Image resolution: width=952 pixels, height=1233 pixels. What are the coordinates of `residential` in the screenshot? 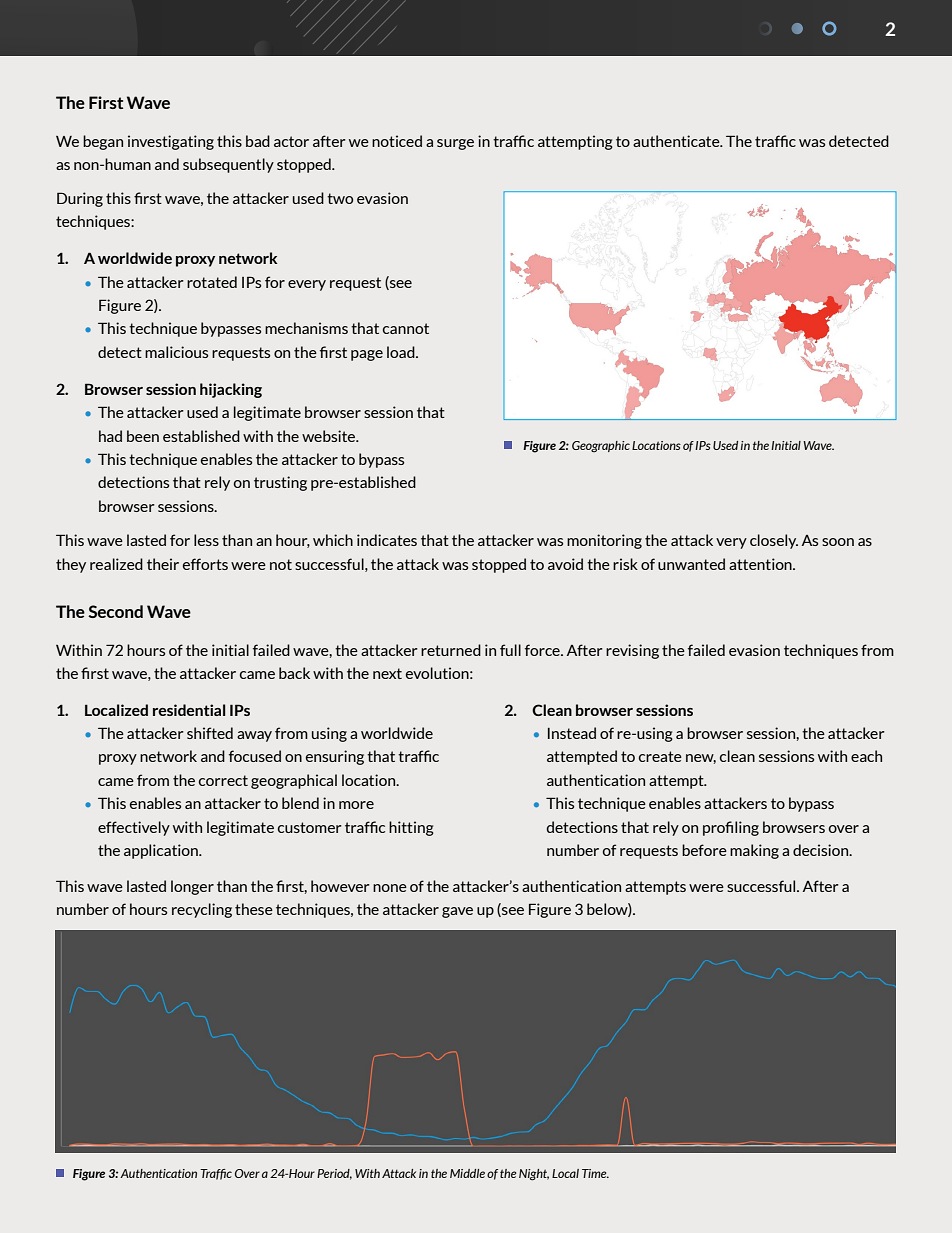 It's located at (189, 710).
